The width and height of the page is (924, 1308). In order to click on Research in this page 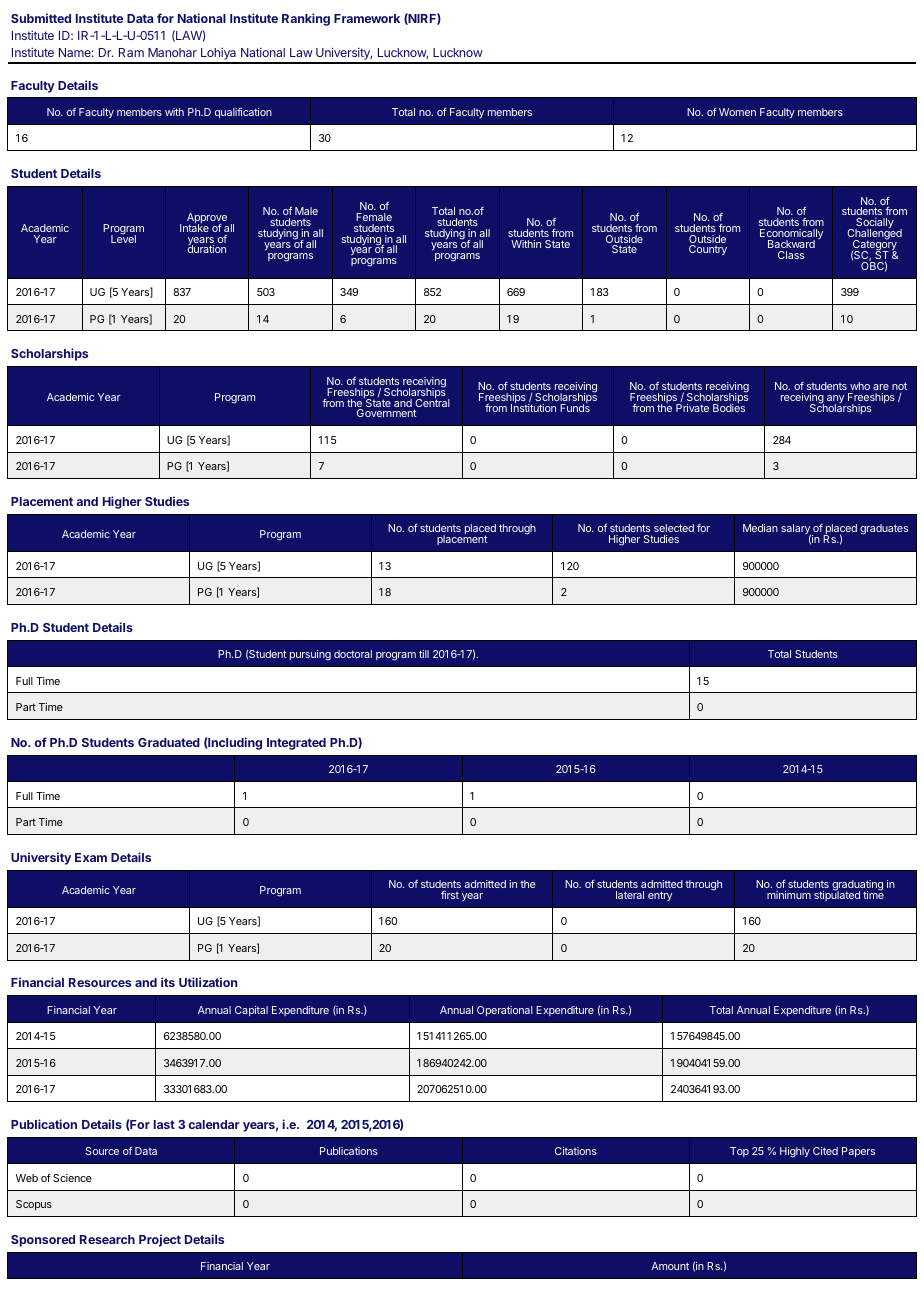, I will do `click(107, 1239)`.
